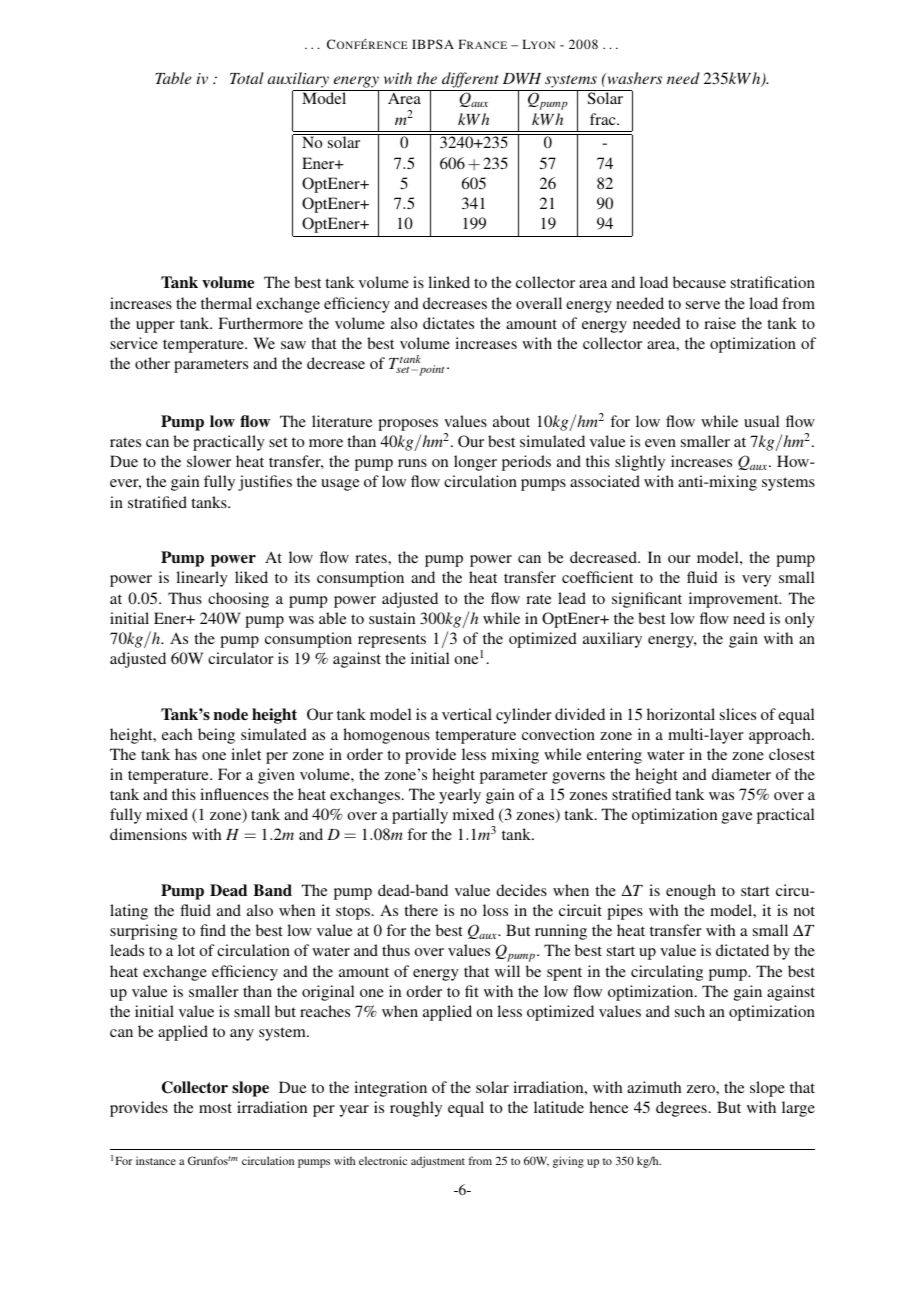 This image has height=1308, width=924. What do you see at coordinates (215, 1108) in the image?
I see `most` at bounding box center [215, 1108].
